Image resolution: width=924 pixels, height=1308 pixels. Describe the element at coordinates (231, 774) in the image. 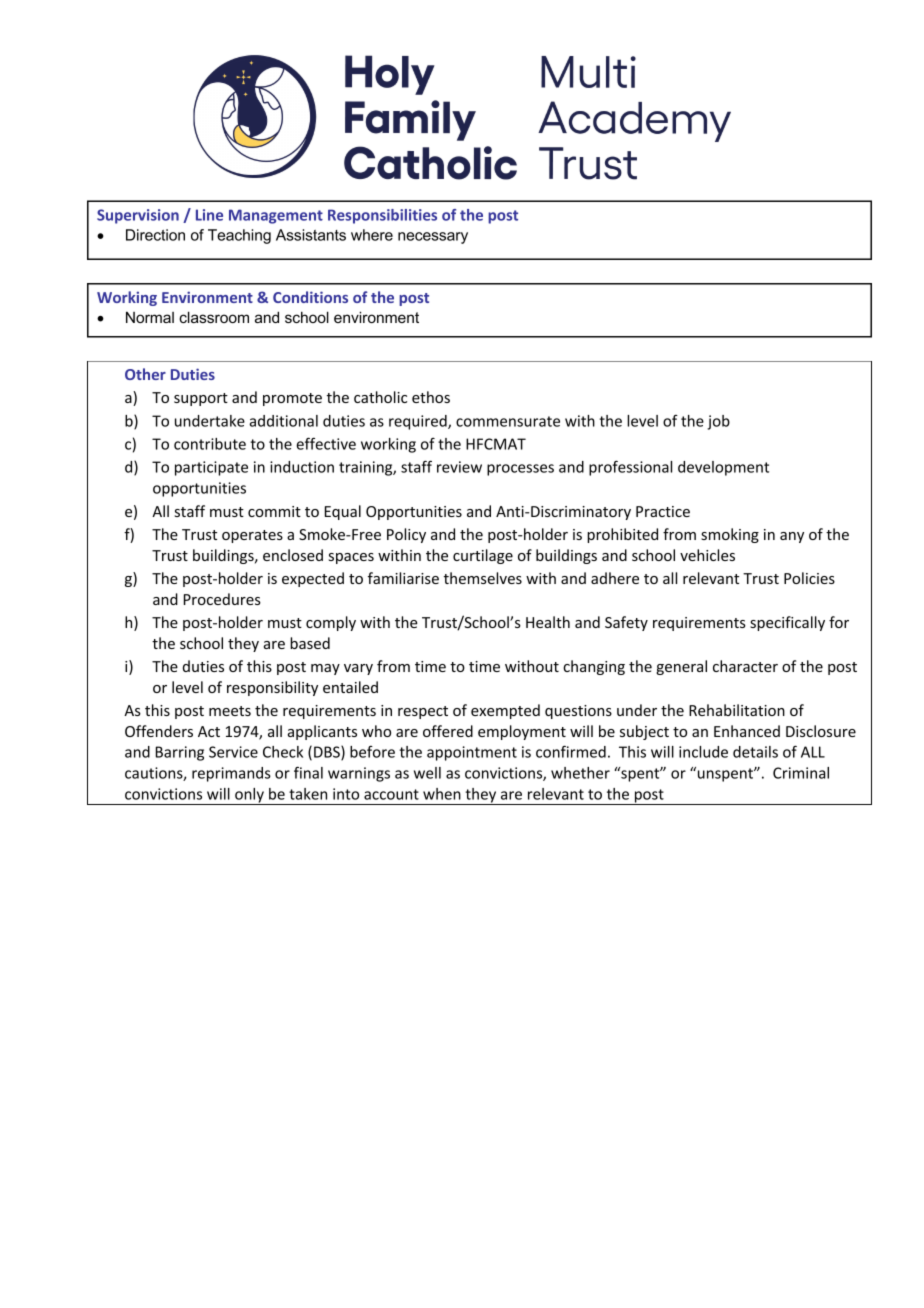

I see `reprimands` at that location.
